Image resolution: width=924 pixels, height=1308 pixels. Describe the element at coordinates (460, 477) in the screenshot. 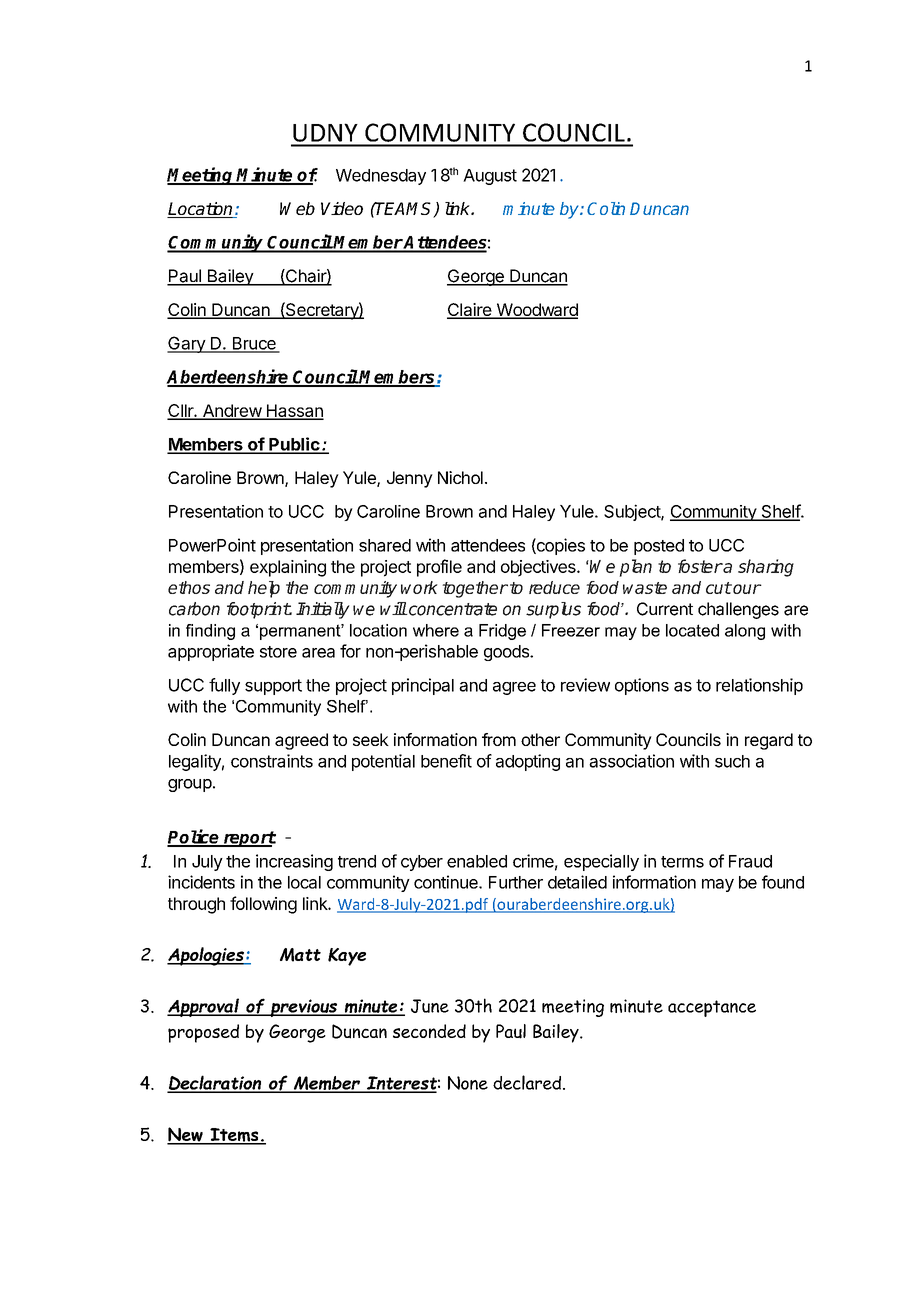

I see `Nichol` at that location.
